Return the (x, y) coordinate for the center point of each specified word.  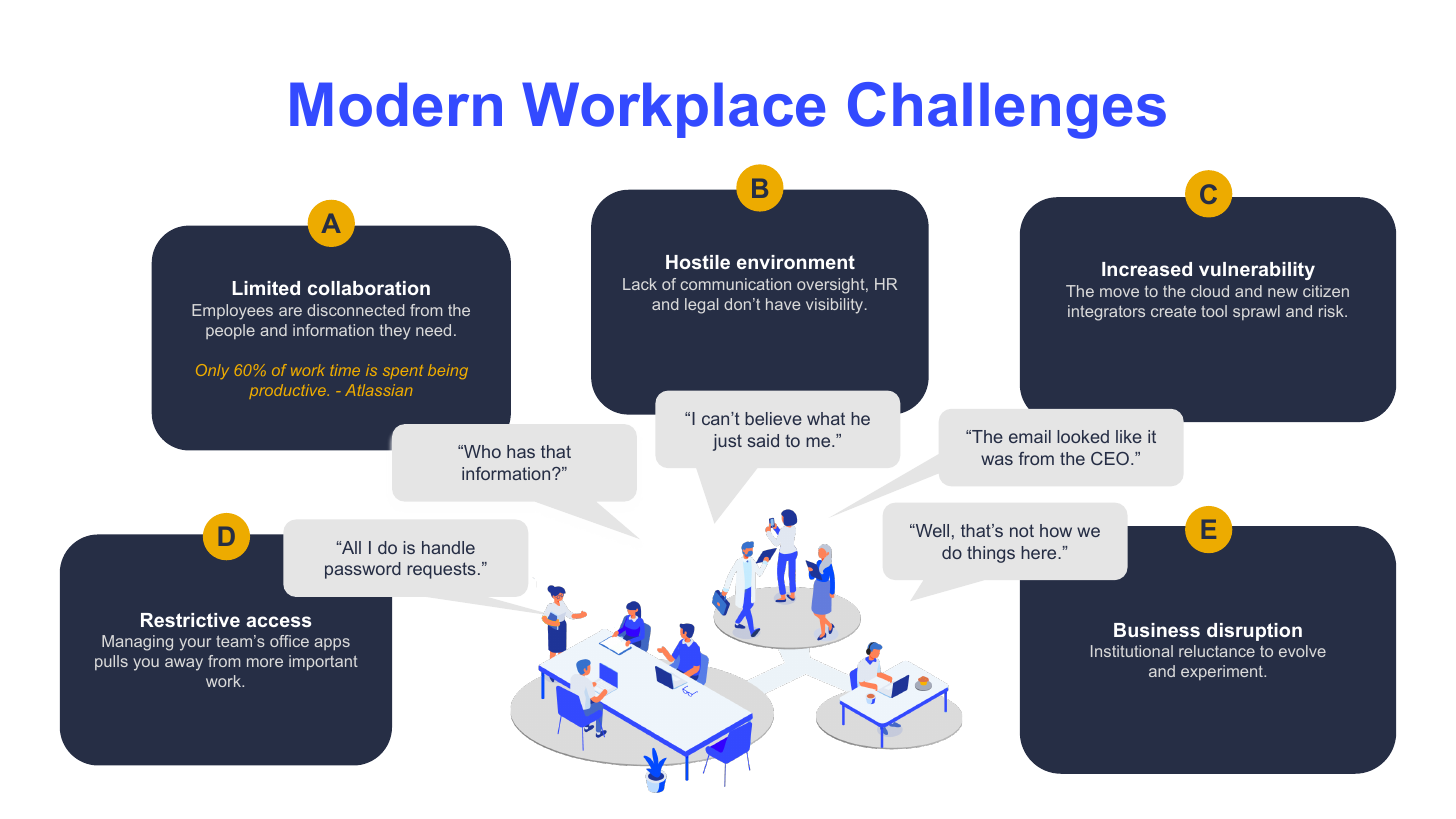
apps (332, 644)
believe (773, 418)
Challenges (1007, 110)
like (1129, 436)
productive (288, 391)
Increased (1147, 269)
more (265, 662)
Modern (396, 104)
